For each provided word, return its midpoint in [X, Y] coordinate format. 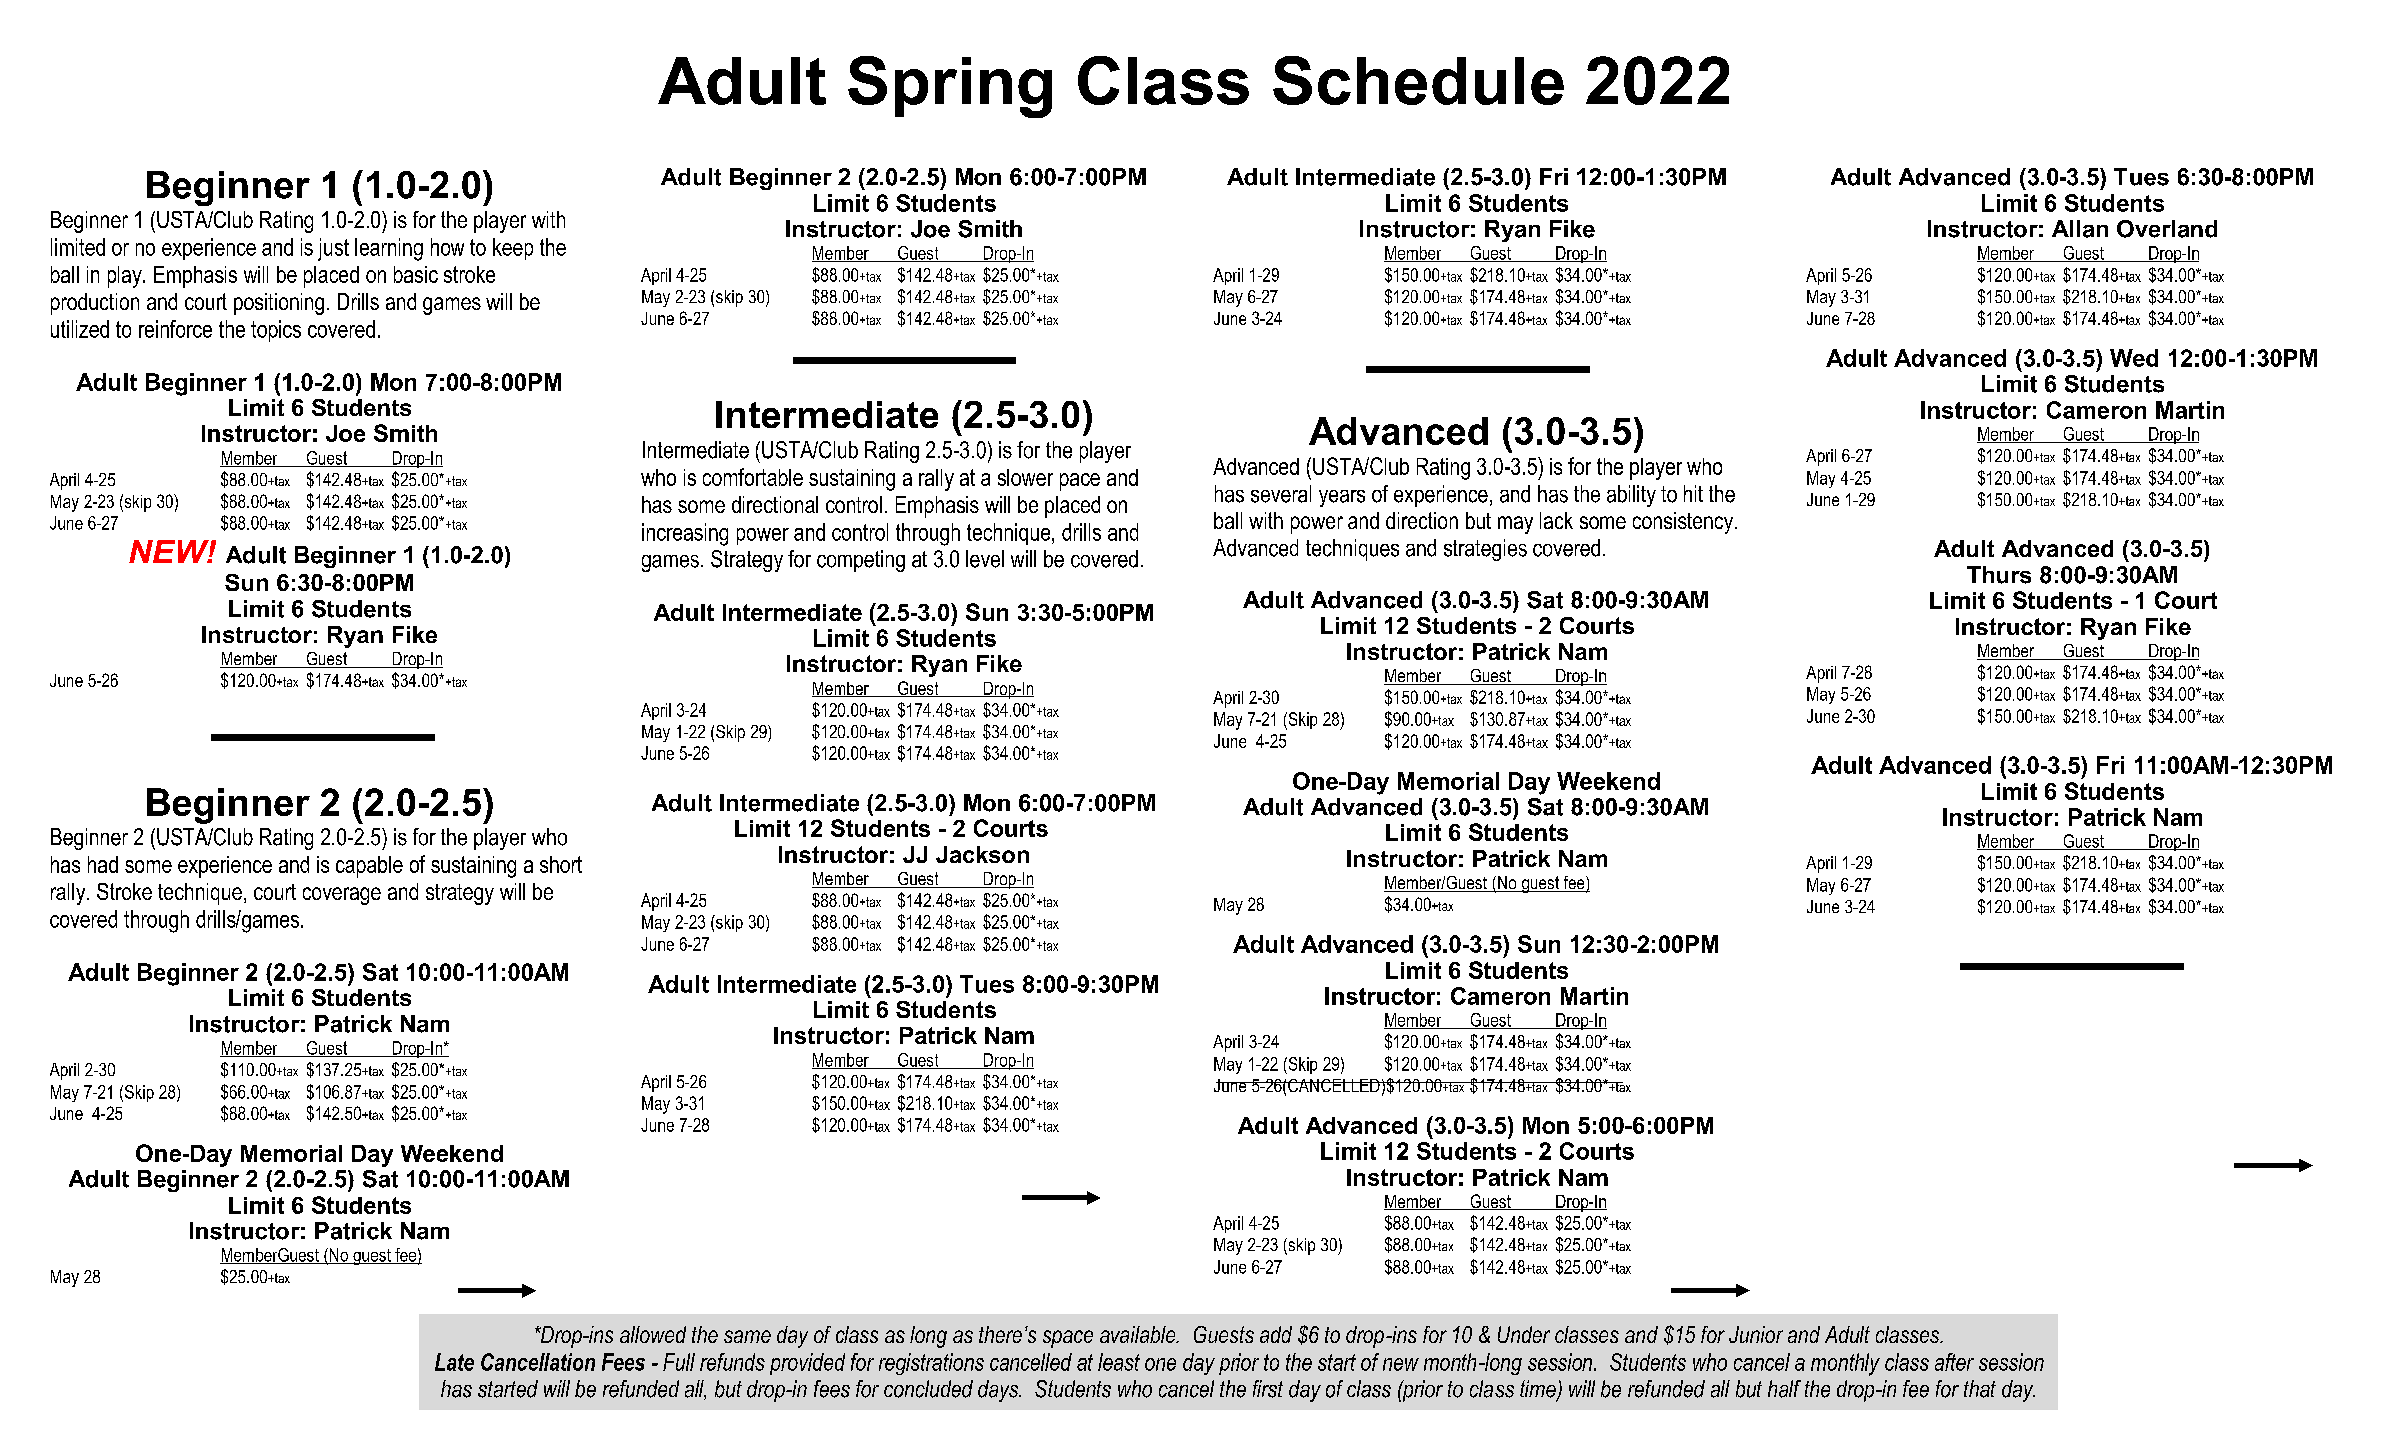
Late [454, 1362]
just [333, 249]
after [1954, 1362]
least [1119, 1362]
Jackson [982, 854]
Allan [2080, 229]
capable [369, 867]
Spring [950, 87]
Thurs [1999, 575]
